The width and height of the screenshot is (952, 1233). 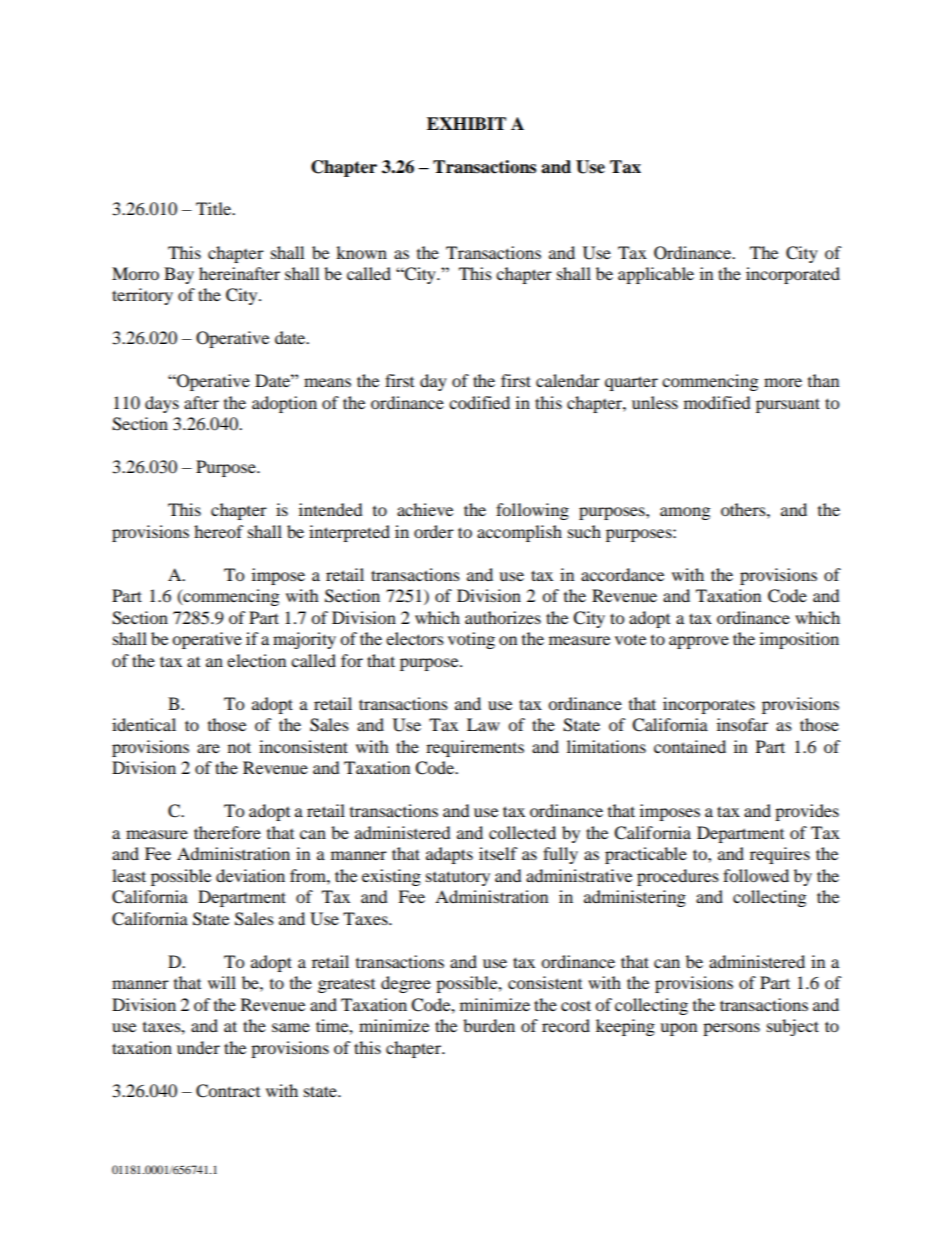 What do you see at coordinates (699, 642) in the screenshot?
I see `approve` at bounding box center [699, 642].
